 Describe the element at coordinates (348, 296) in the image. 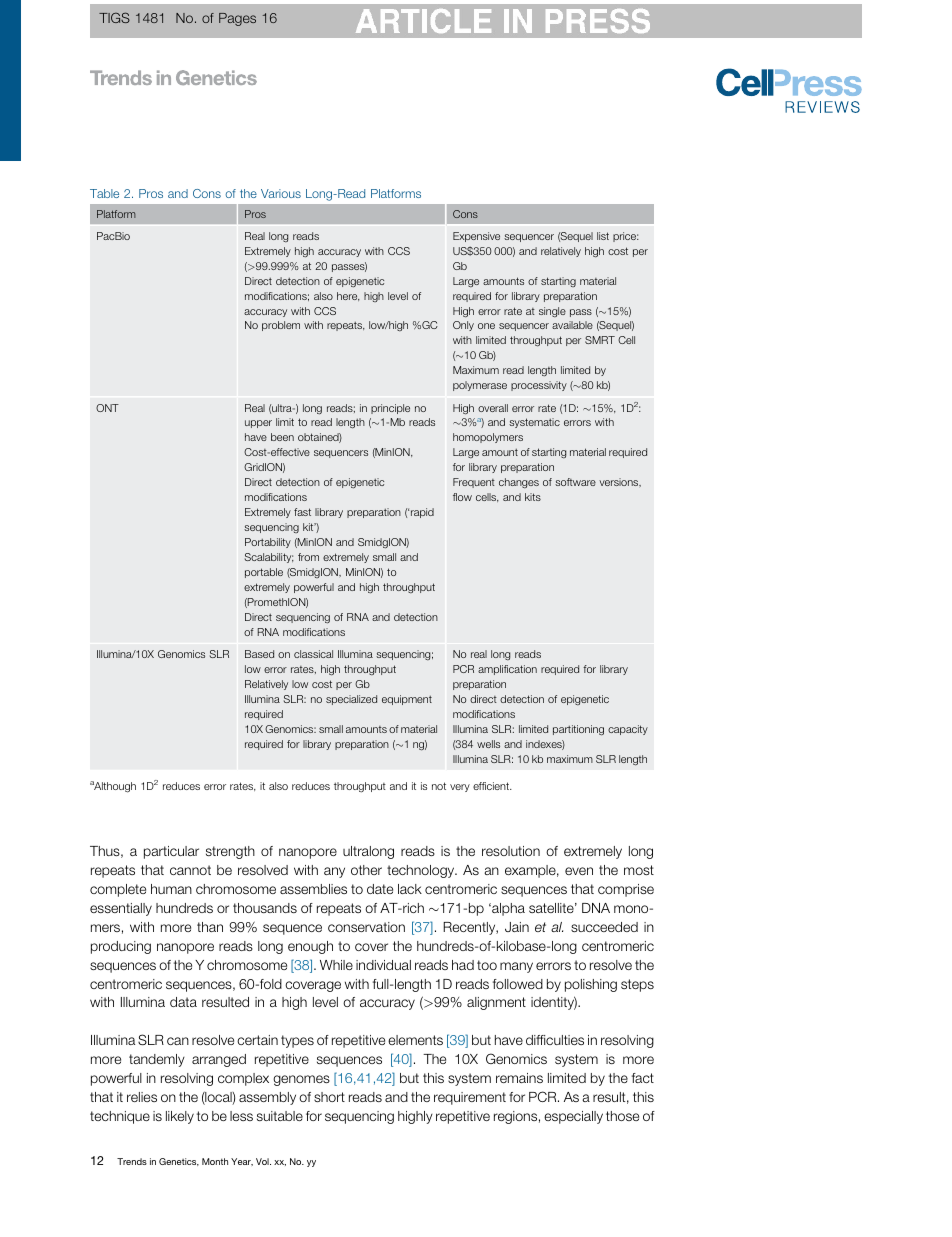

I see `here` at that location.
